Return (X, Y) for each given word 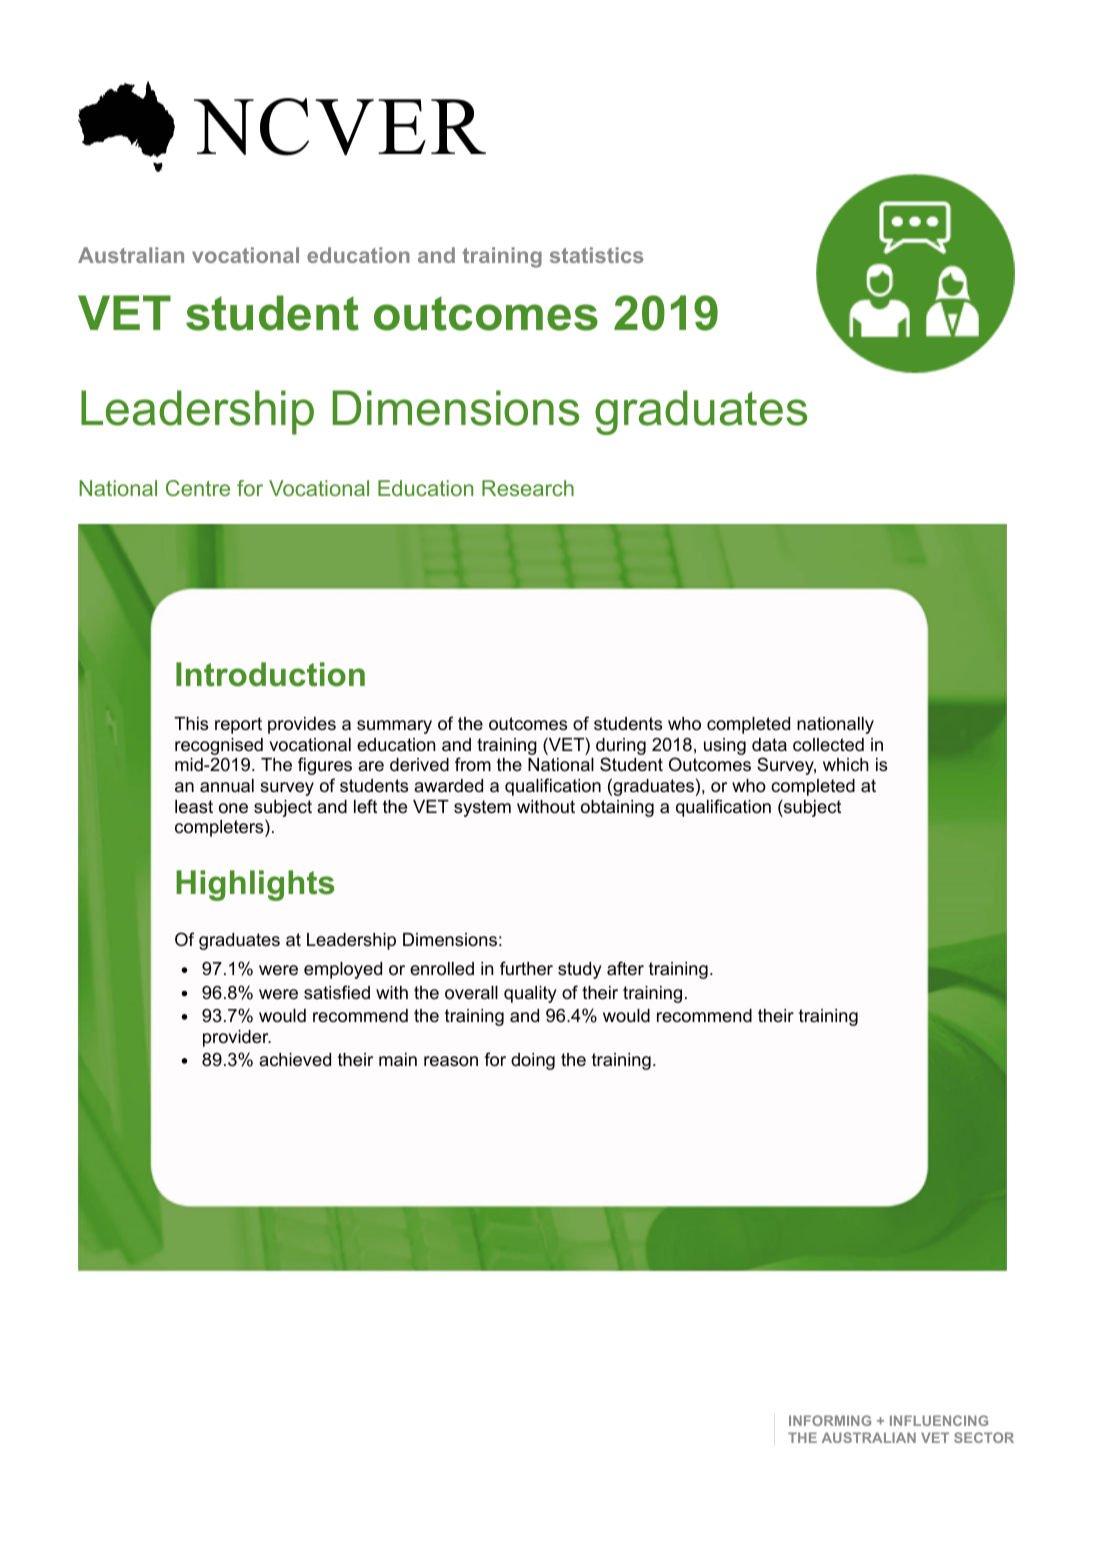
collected (828, 745)
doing (533, 1061)
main (398, 1060)
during (621, 748)
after (625, 968)
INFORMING (830, 1420)
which (846, 764)
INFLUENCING (939, 1420)
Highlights (255, 885)
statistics (596, 255)
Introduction (270, 674)
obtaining (617, 808)
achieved (295, 1060)
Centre (198, 488)
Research (528, 488)
